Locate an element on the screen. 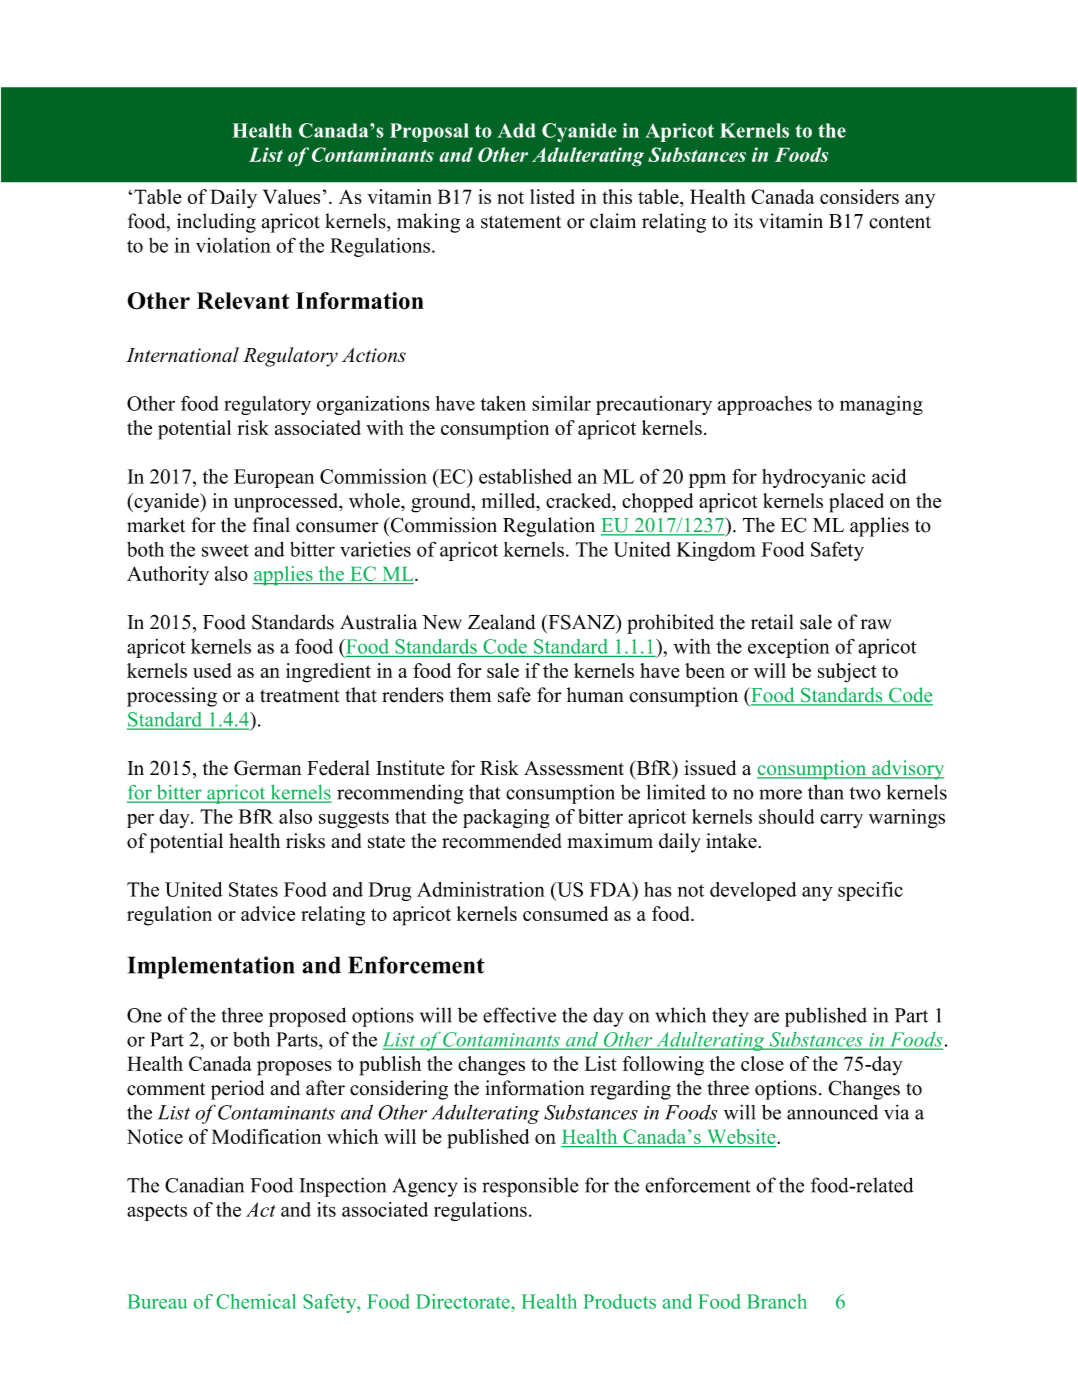 This screenshot has width=1078, height=1395. Zealand is located at coordinates (502, 622).
